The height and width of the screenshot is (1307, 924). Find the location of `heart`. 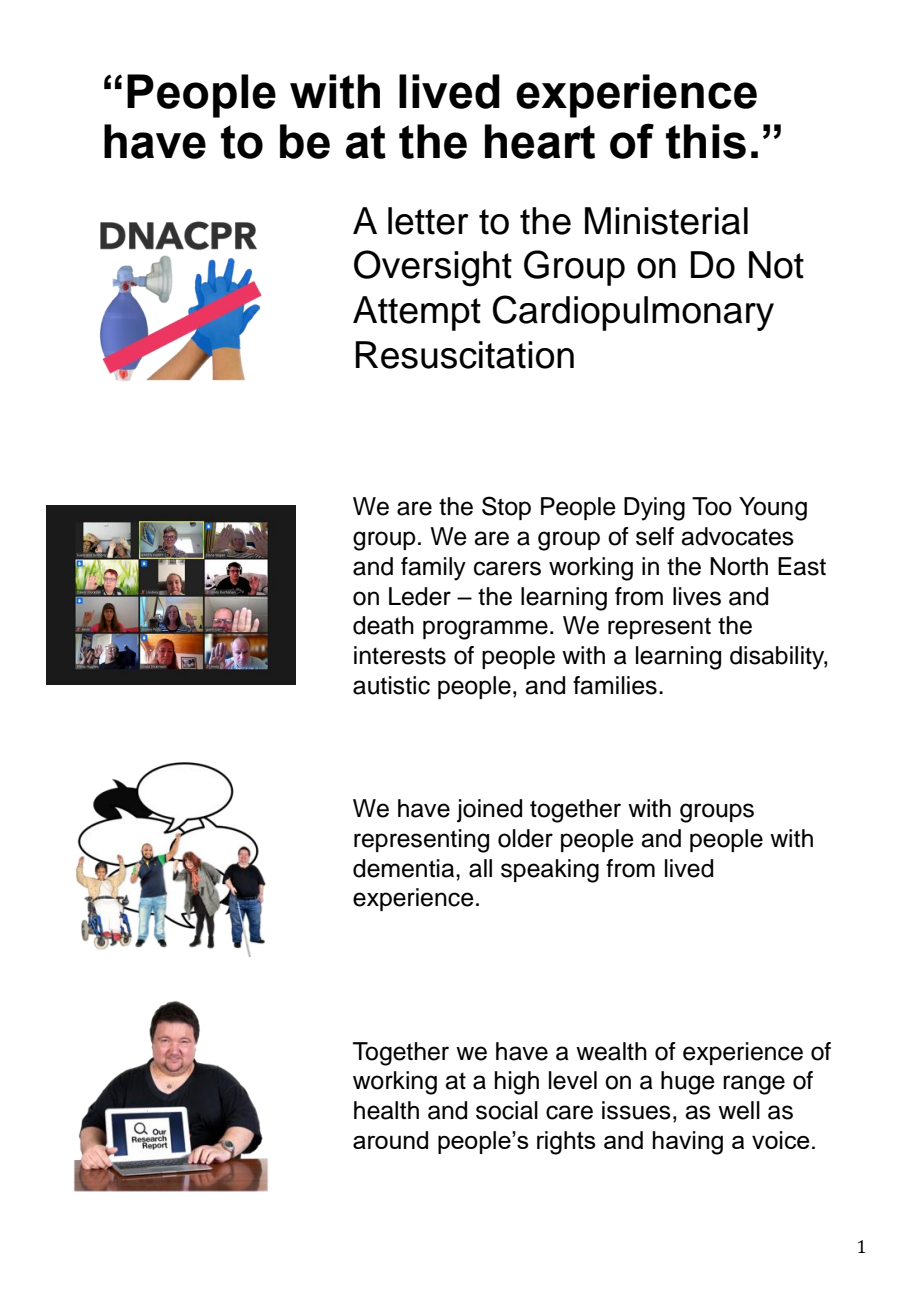

heart is located at coordinates (540, 141).
